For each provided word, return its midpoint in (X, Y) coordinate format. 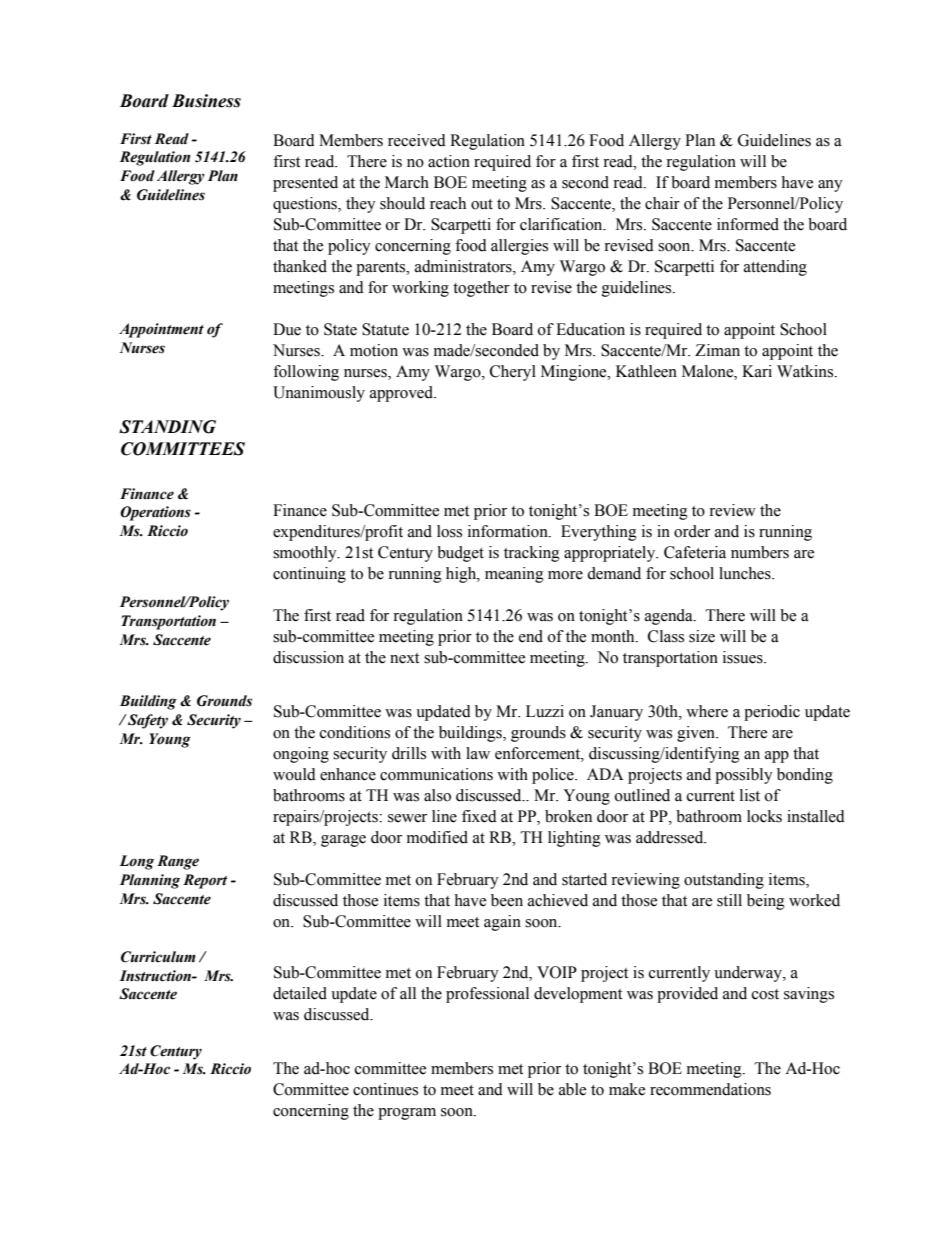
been (507, 900)
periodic (772, 713)
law (478, 753)
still (729, 900)
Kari (757, 371)
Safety (147, 721)
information (509, 531)
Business (206, 101)
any (830, 186)
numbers (760, 552)
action (449, 161)
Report (205, 881)
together (481, 289)
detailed (300, 993)
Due (287, 329)
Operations (155, 513)
